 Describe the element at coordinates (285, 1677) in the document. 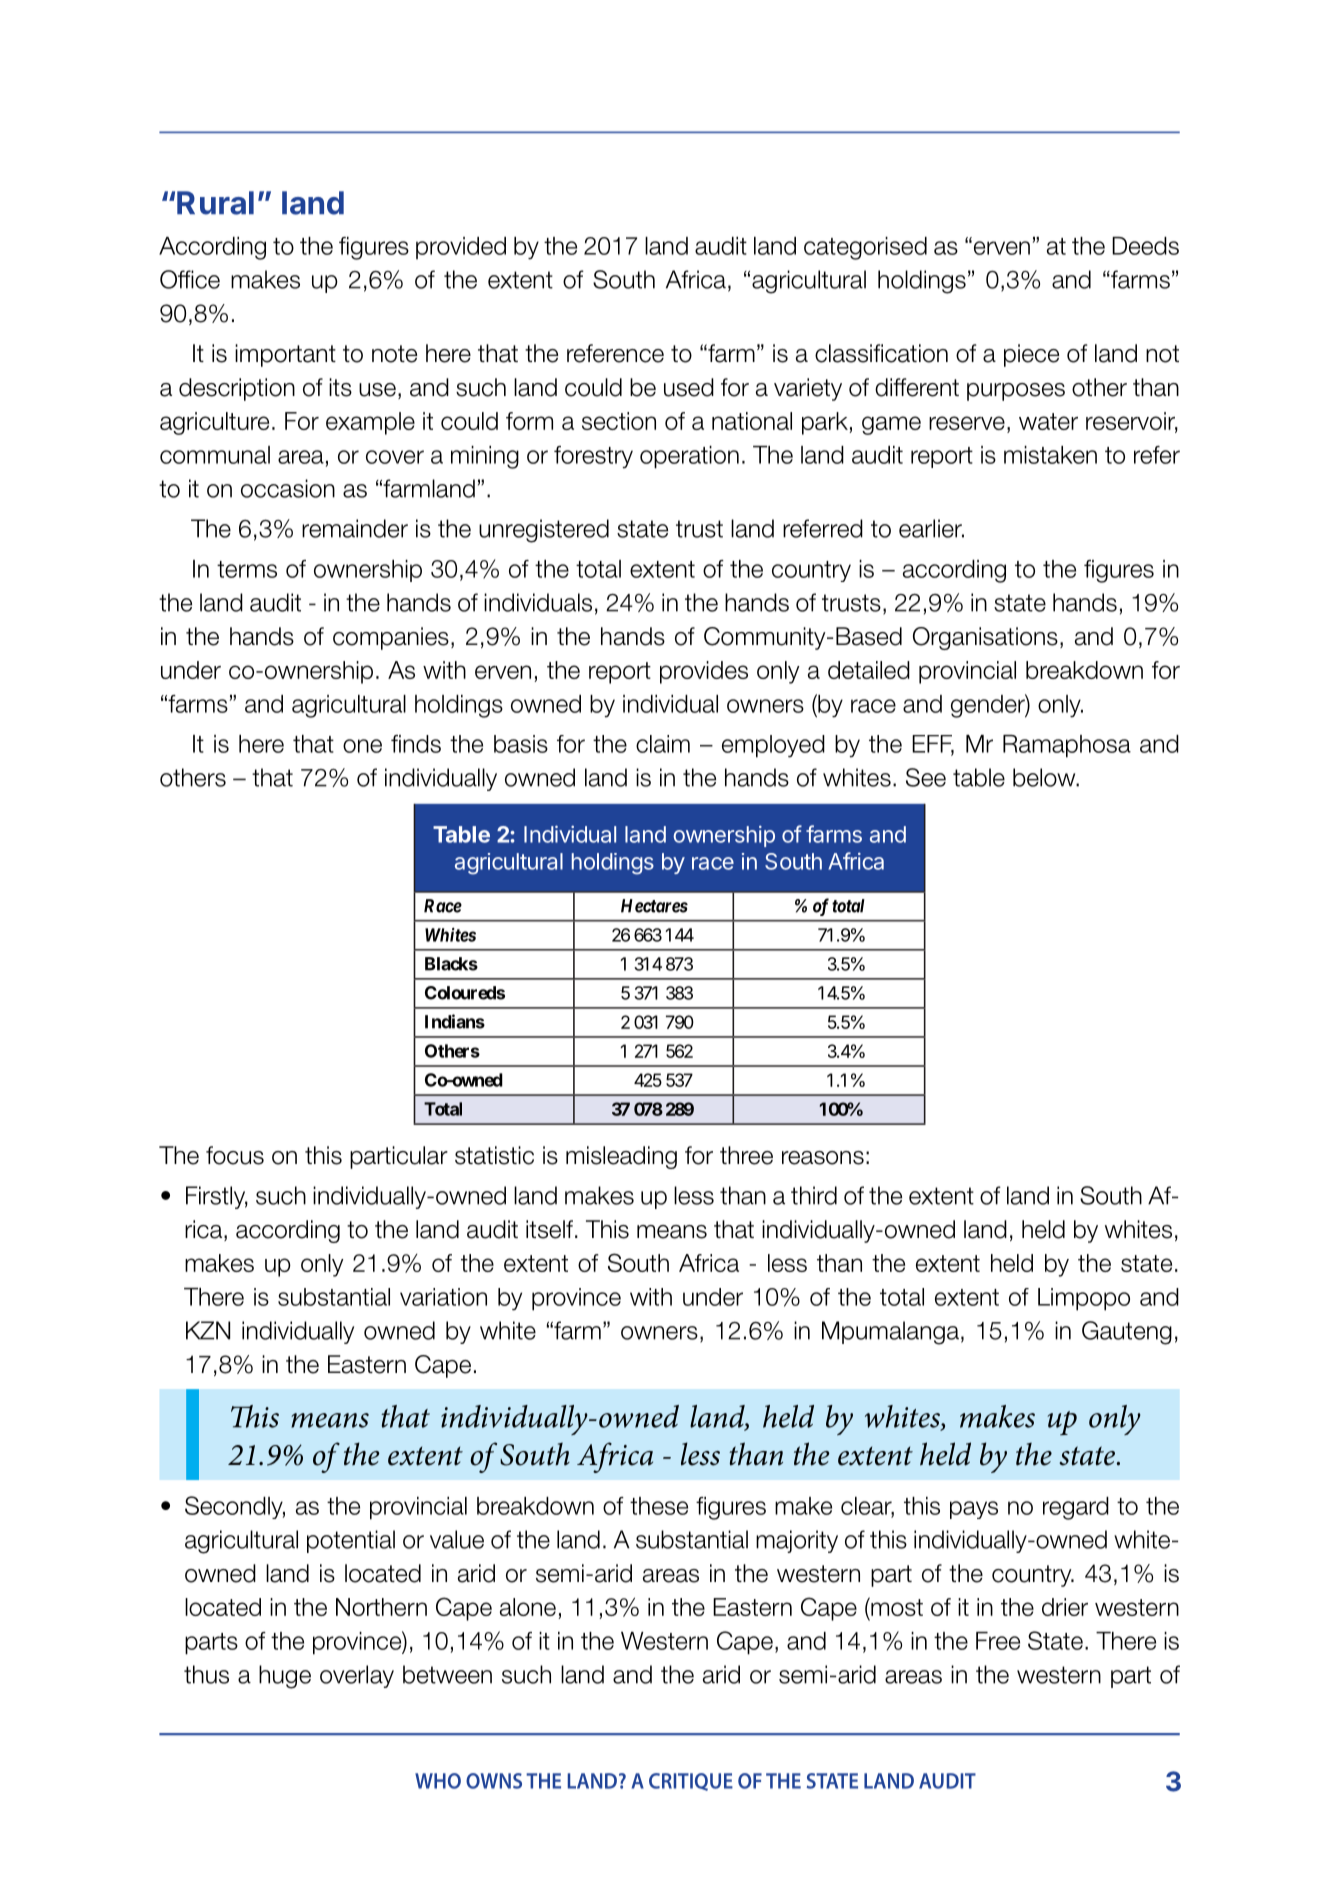

I see `huge` at that location.
